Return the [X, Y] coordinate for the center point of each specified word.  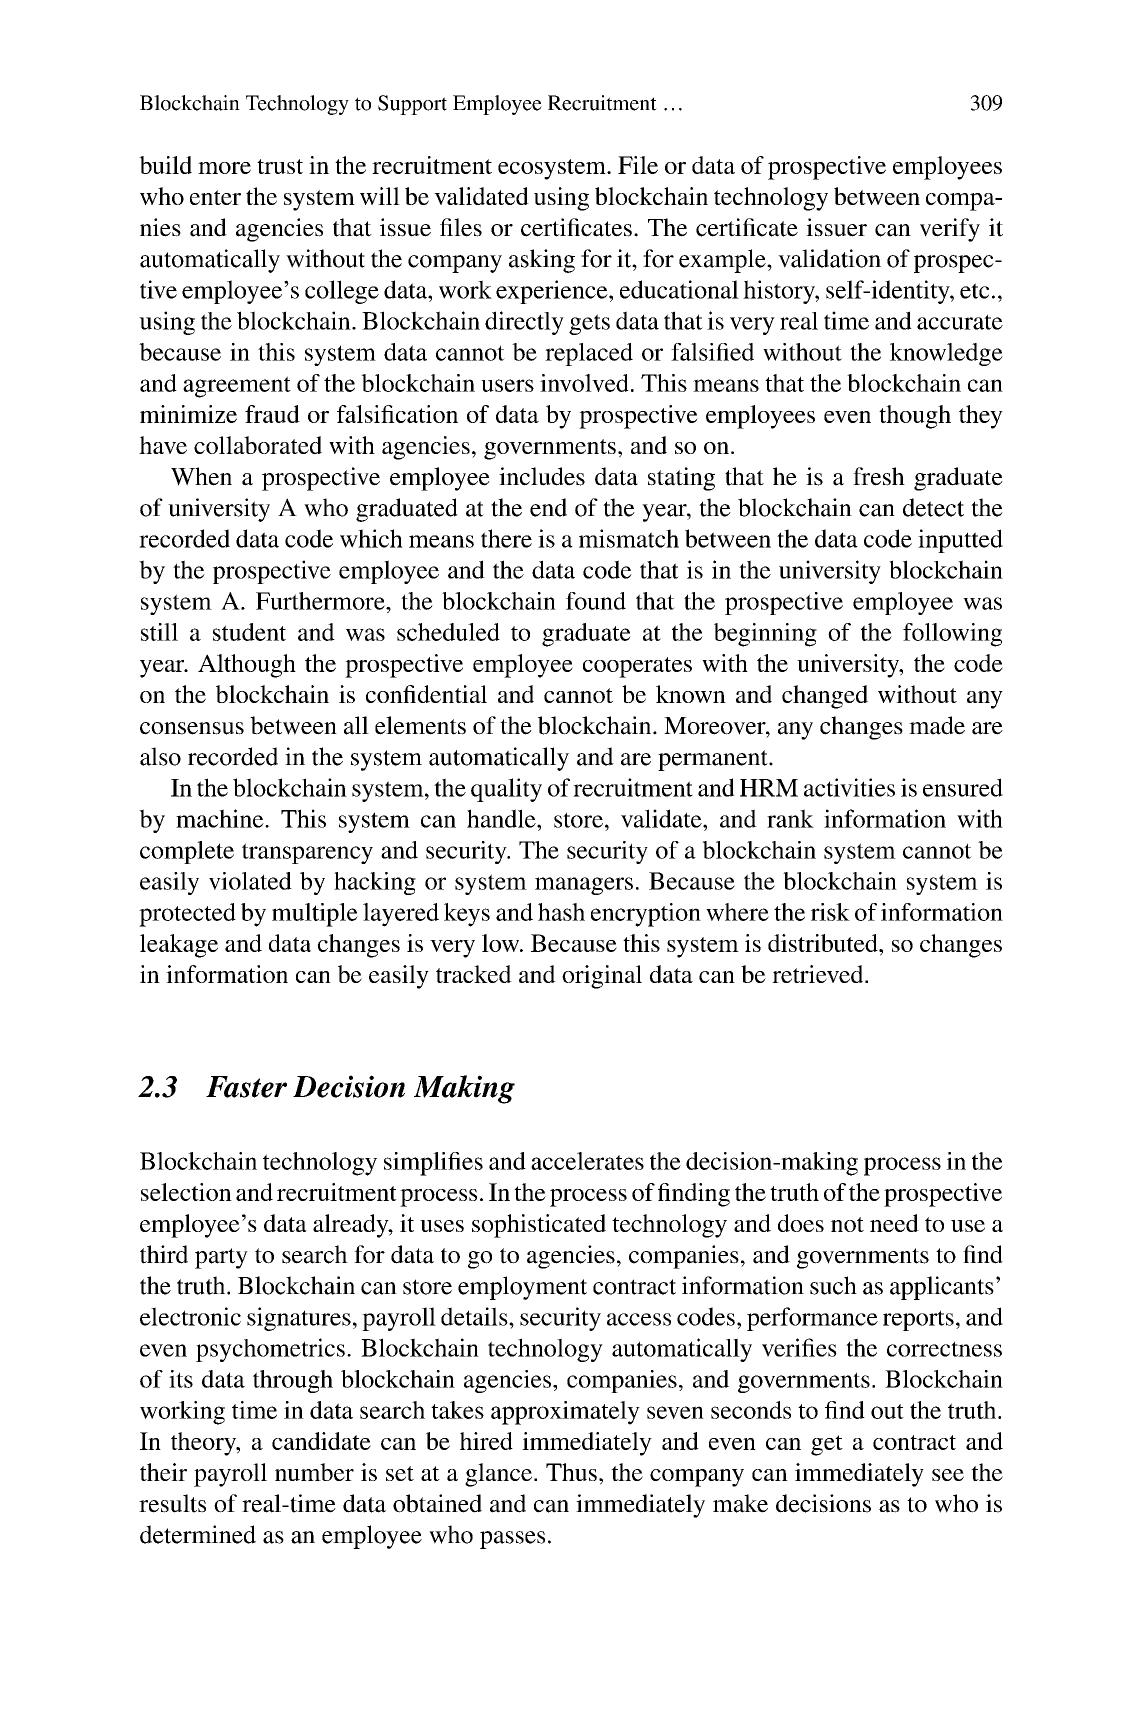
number [314, 1472]
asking [542, 261]
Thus [571, 1472]
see [948, 1475]
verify [950, 230]
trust [280, 166]
